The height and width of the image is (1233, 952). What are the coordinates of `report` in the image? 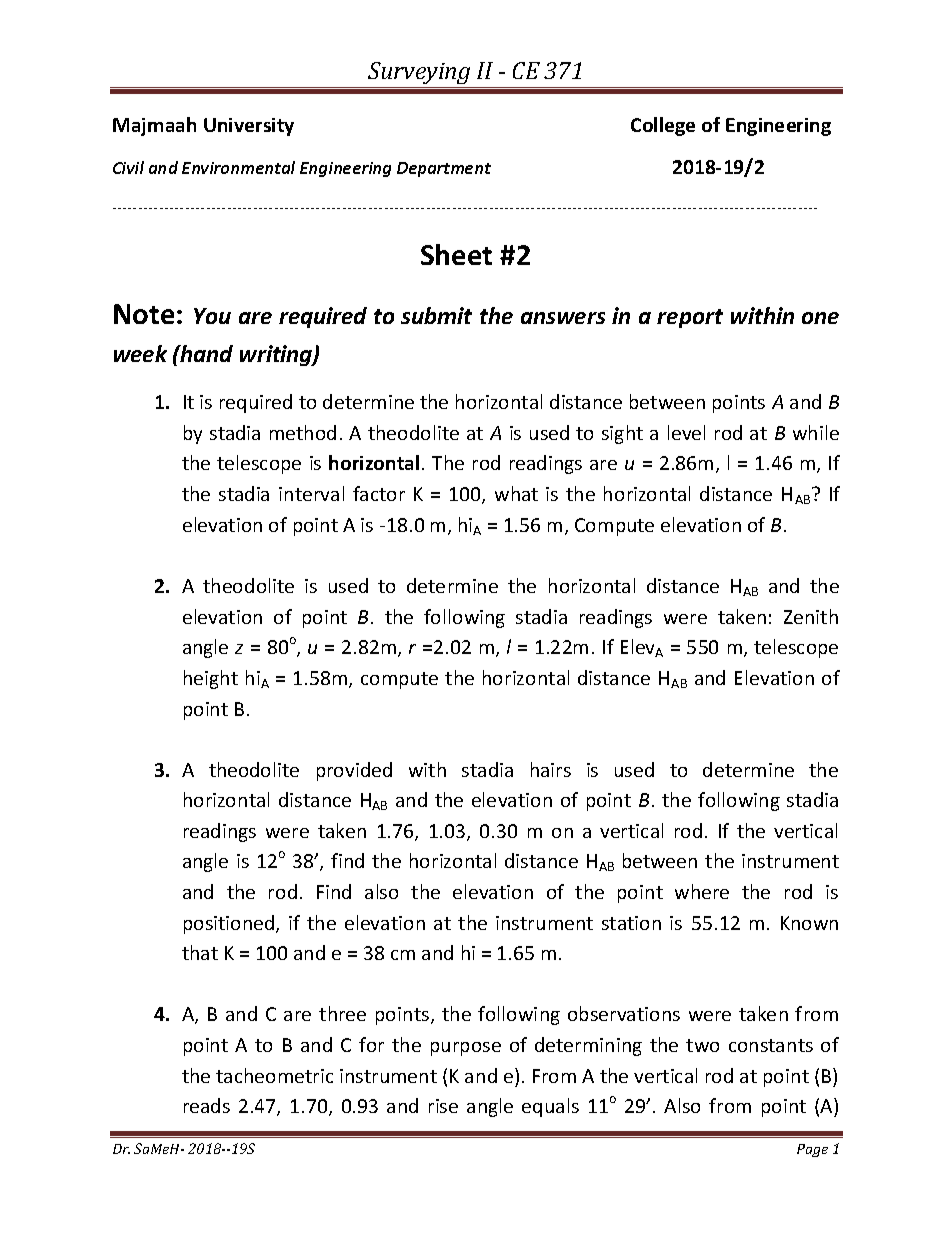 It's located at (690, 318).
